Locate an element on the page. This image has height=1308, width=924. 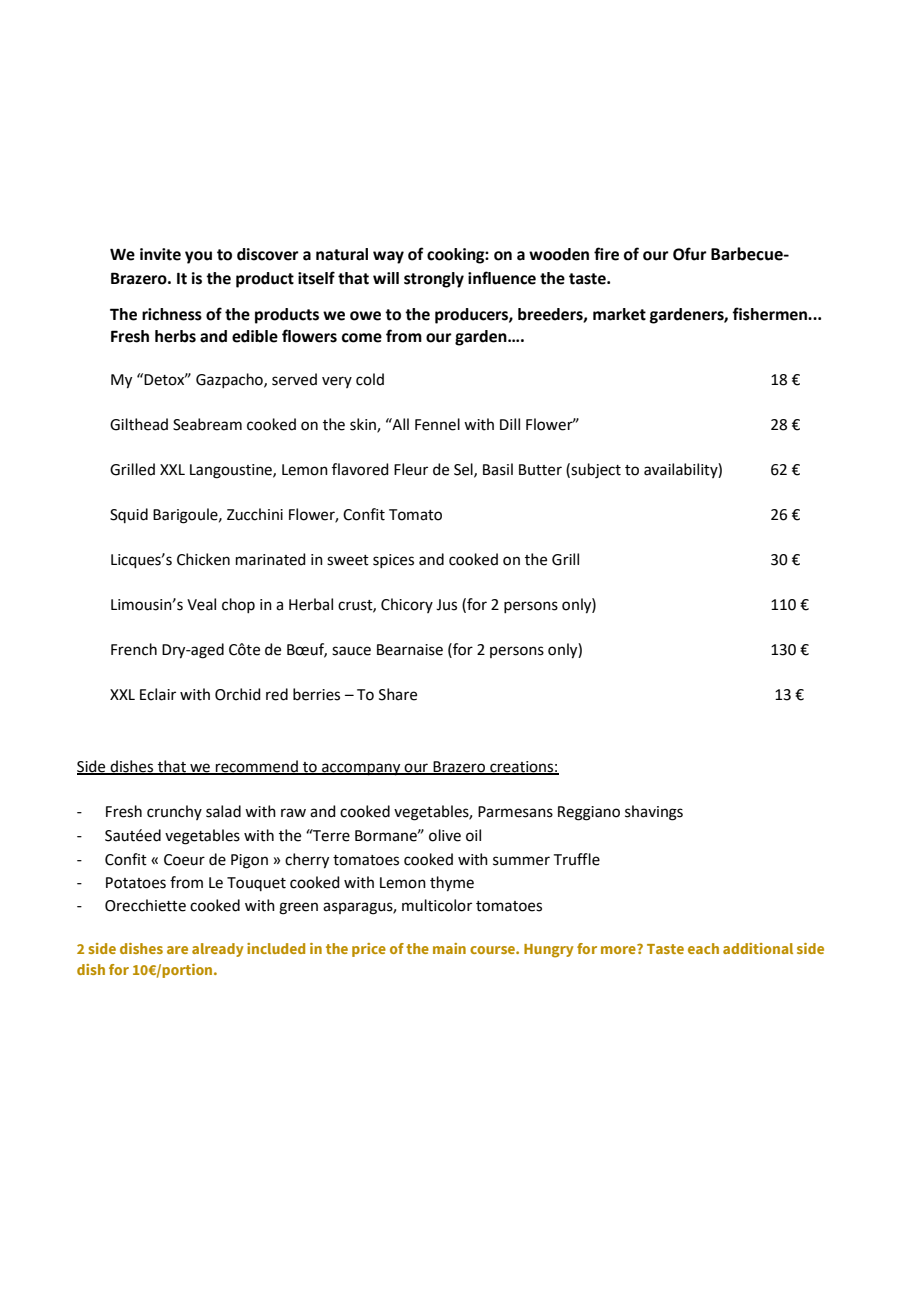
you is located at coordinates (198, 257).
